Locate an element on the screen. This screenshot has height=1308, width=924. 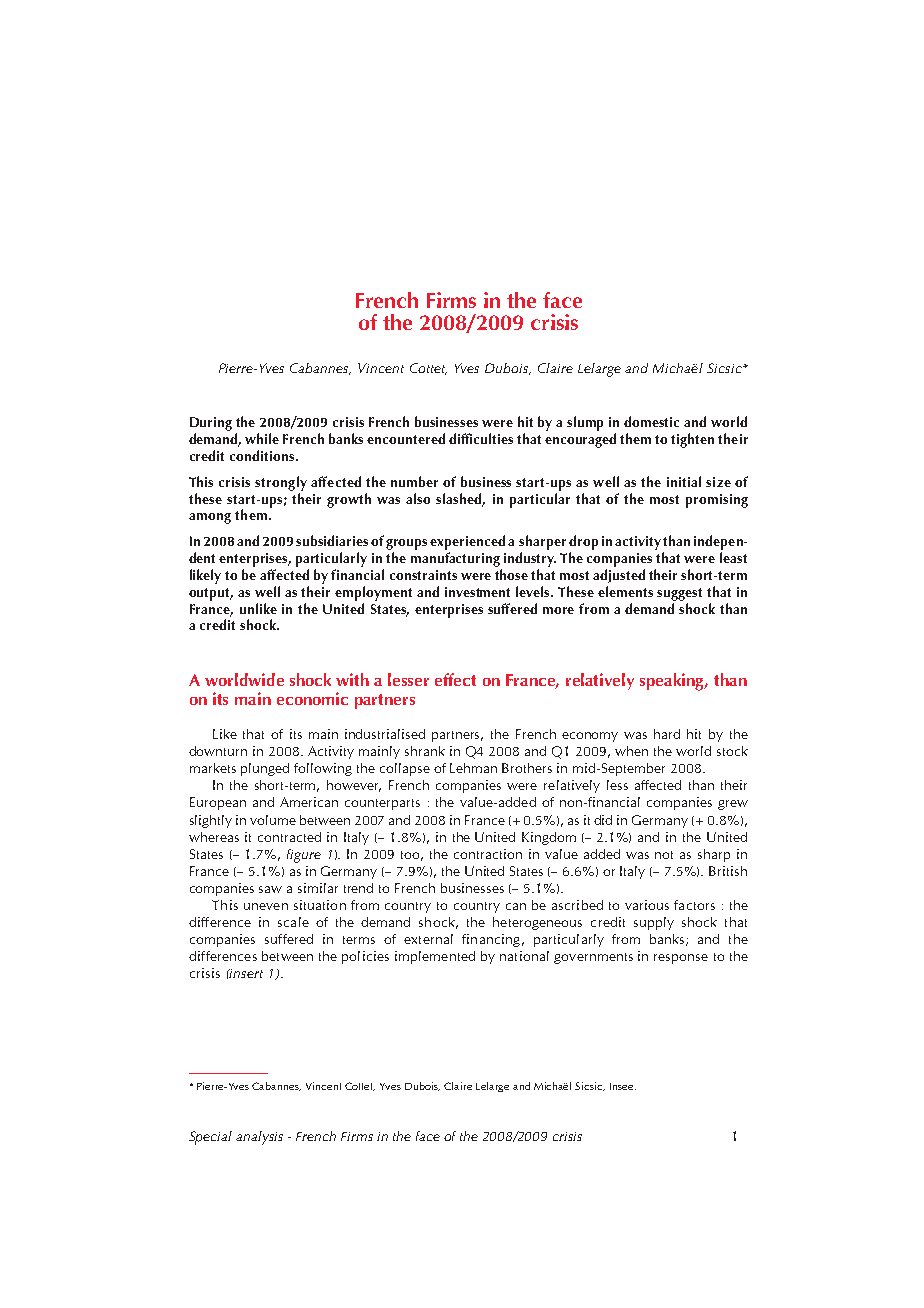
tighten is located at coordinates (692, 440).
